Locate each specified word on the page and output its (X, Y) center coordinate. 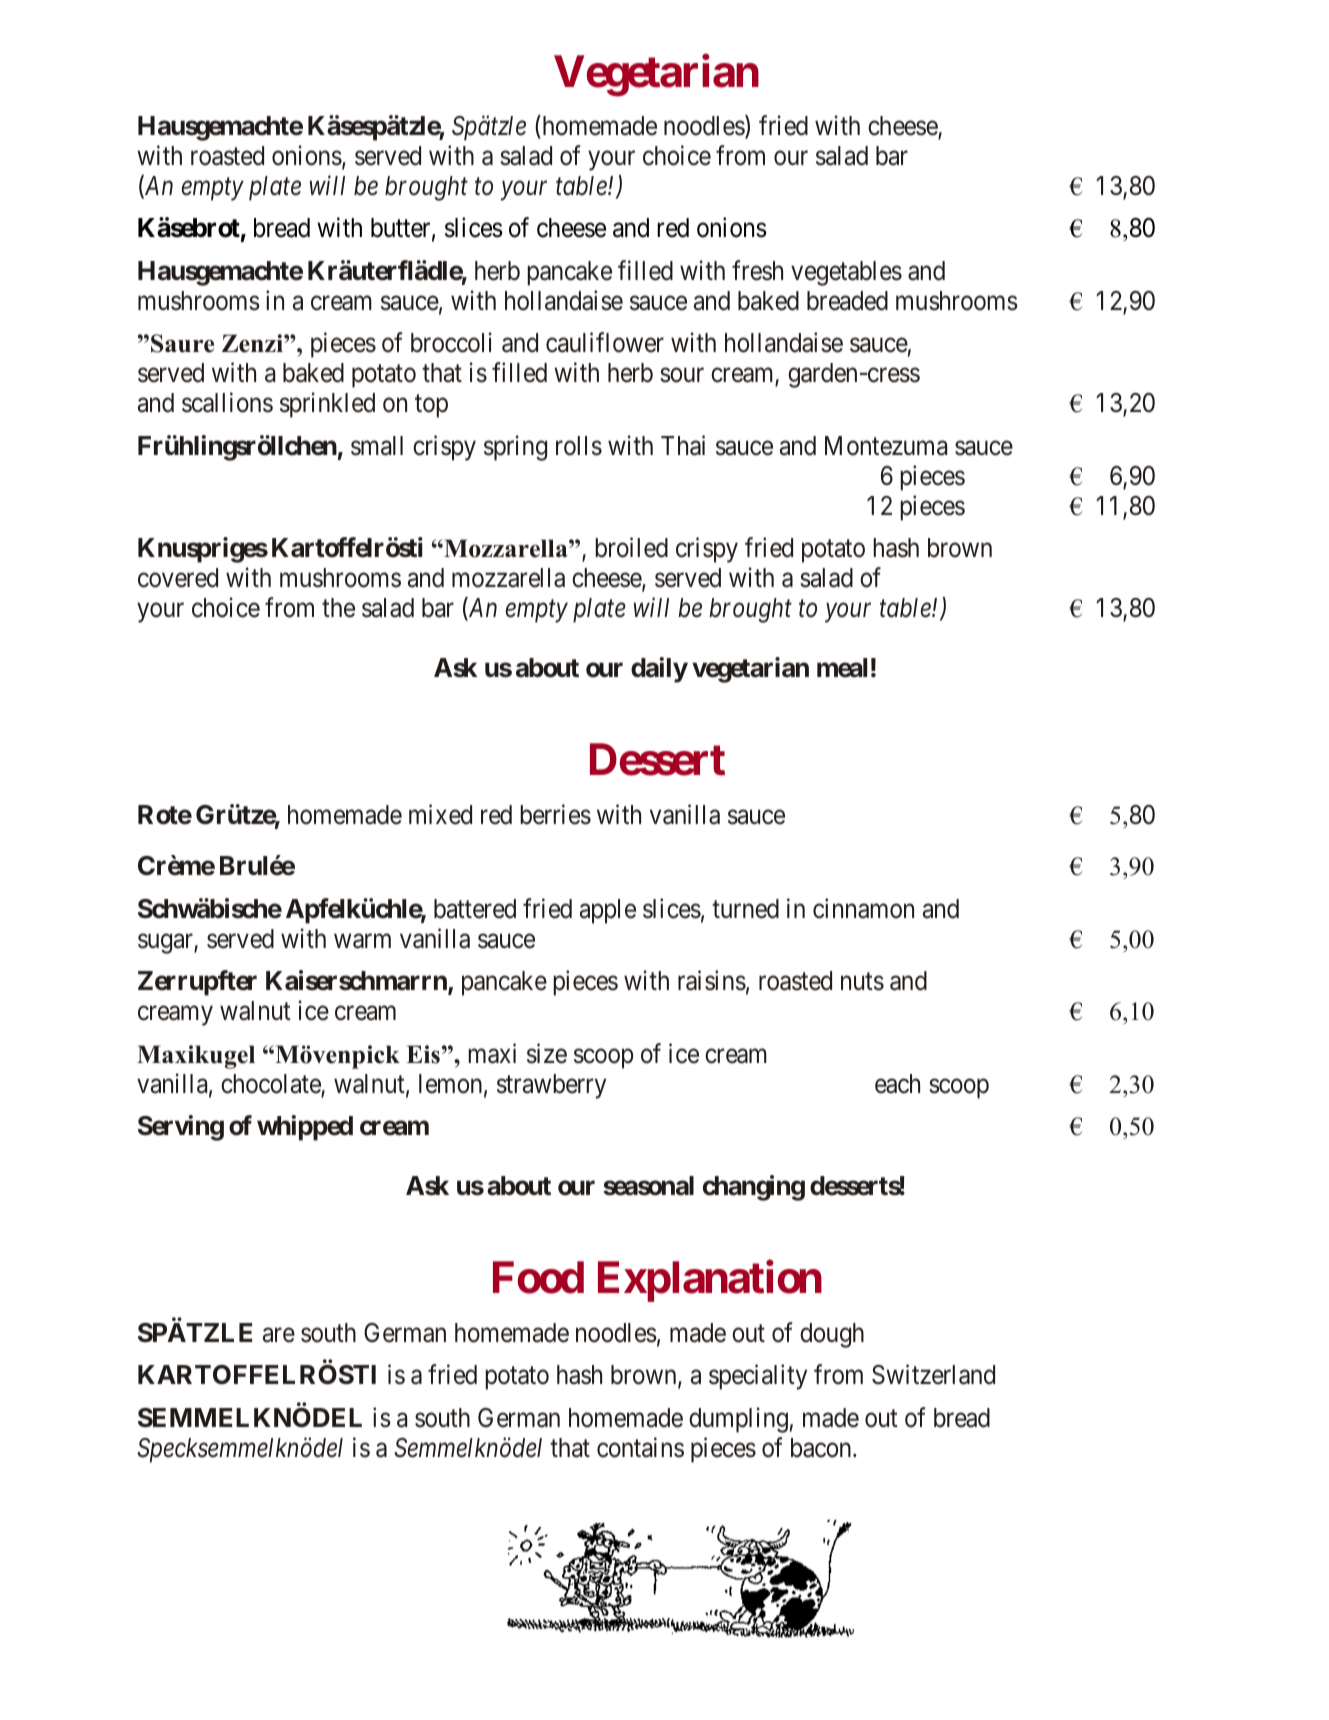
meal (842, 668)
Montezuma (886, 446)
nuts (862, 982)
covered (178, 578)
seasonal (648, 1186)
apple (608, 911)
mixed (440, 814)
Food (538, 1278)
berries (555, 814)
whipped (305, 1128)
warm (362, 941)
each (897, 1084)
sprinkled (327, 405)
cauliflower (605, 342)
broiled (631, 547)
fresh (757, 270)
